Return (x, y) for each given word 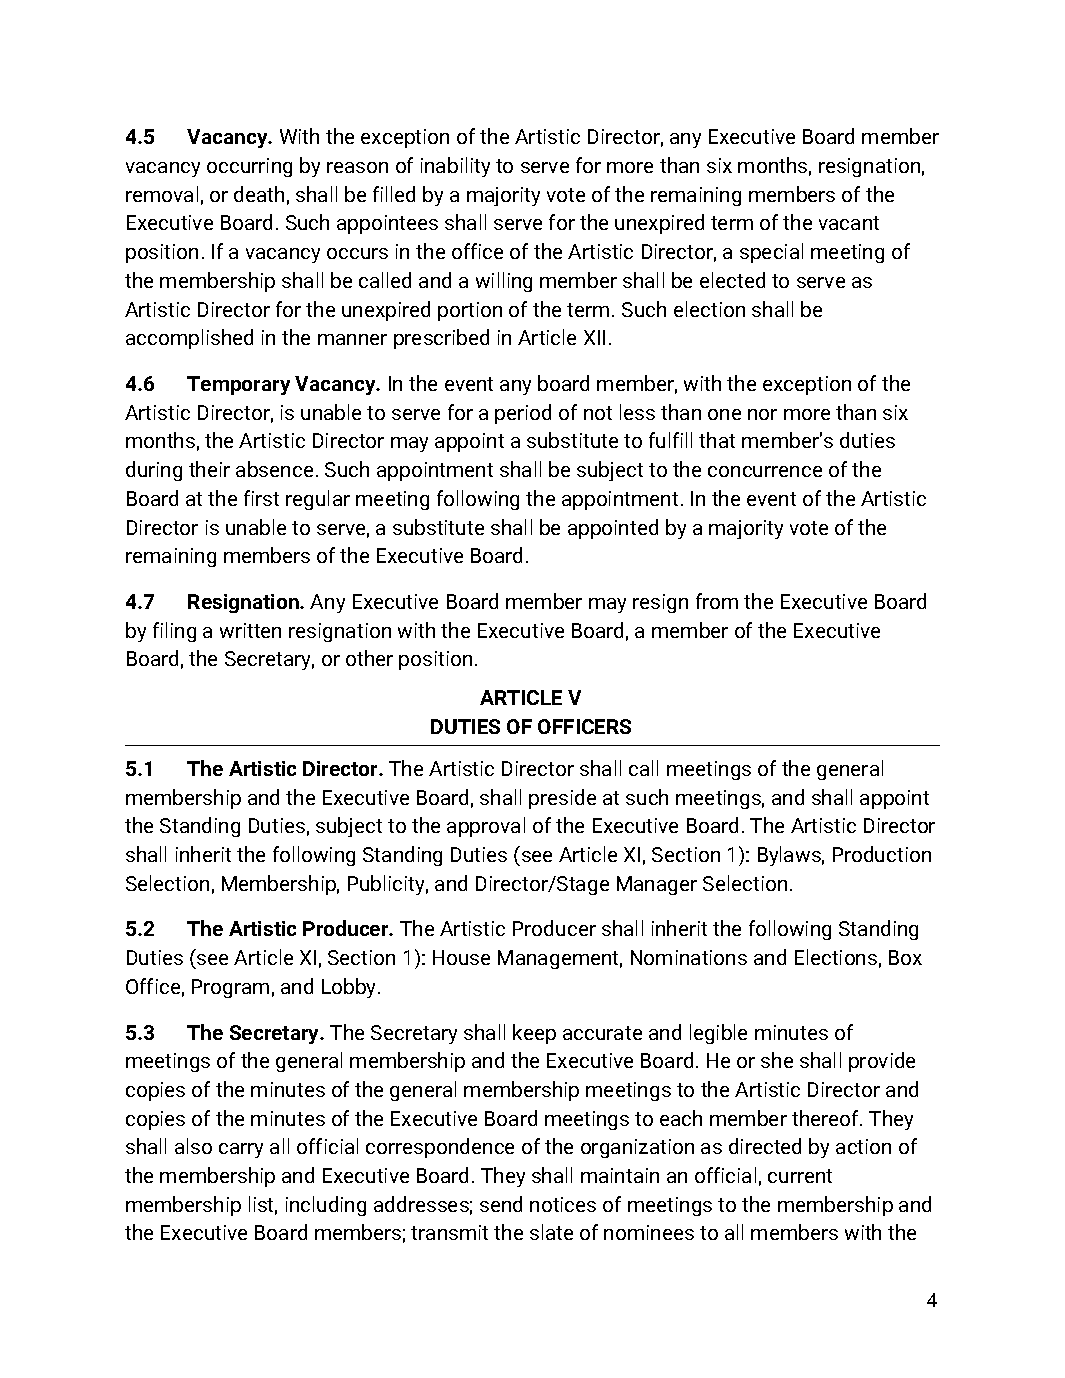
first (261, 498)
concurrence (765, 471)
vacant (849, 223)
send (501, 1204)
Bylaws (789, 856)
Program (230, 988)
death (259, 194)
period (523, 414)
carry (241, 1150)
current (800, 1176)
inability (455, 167)
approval (486, 827)
